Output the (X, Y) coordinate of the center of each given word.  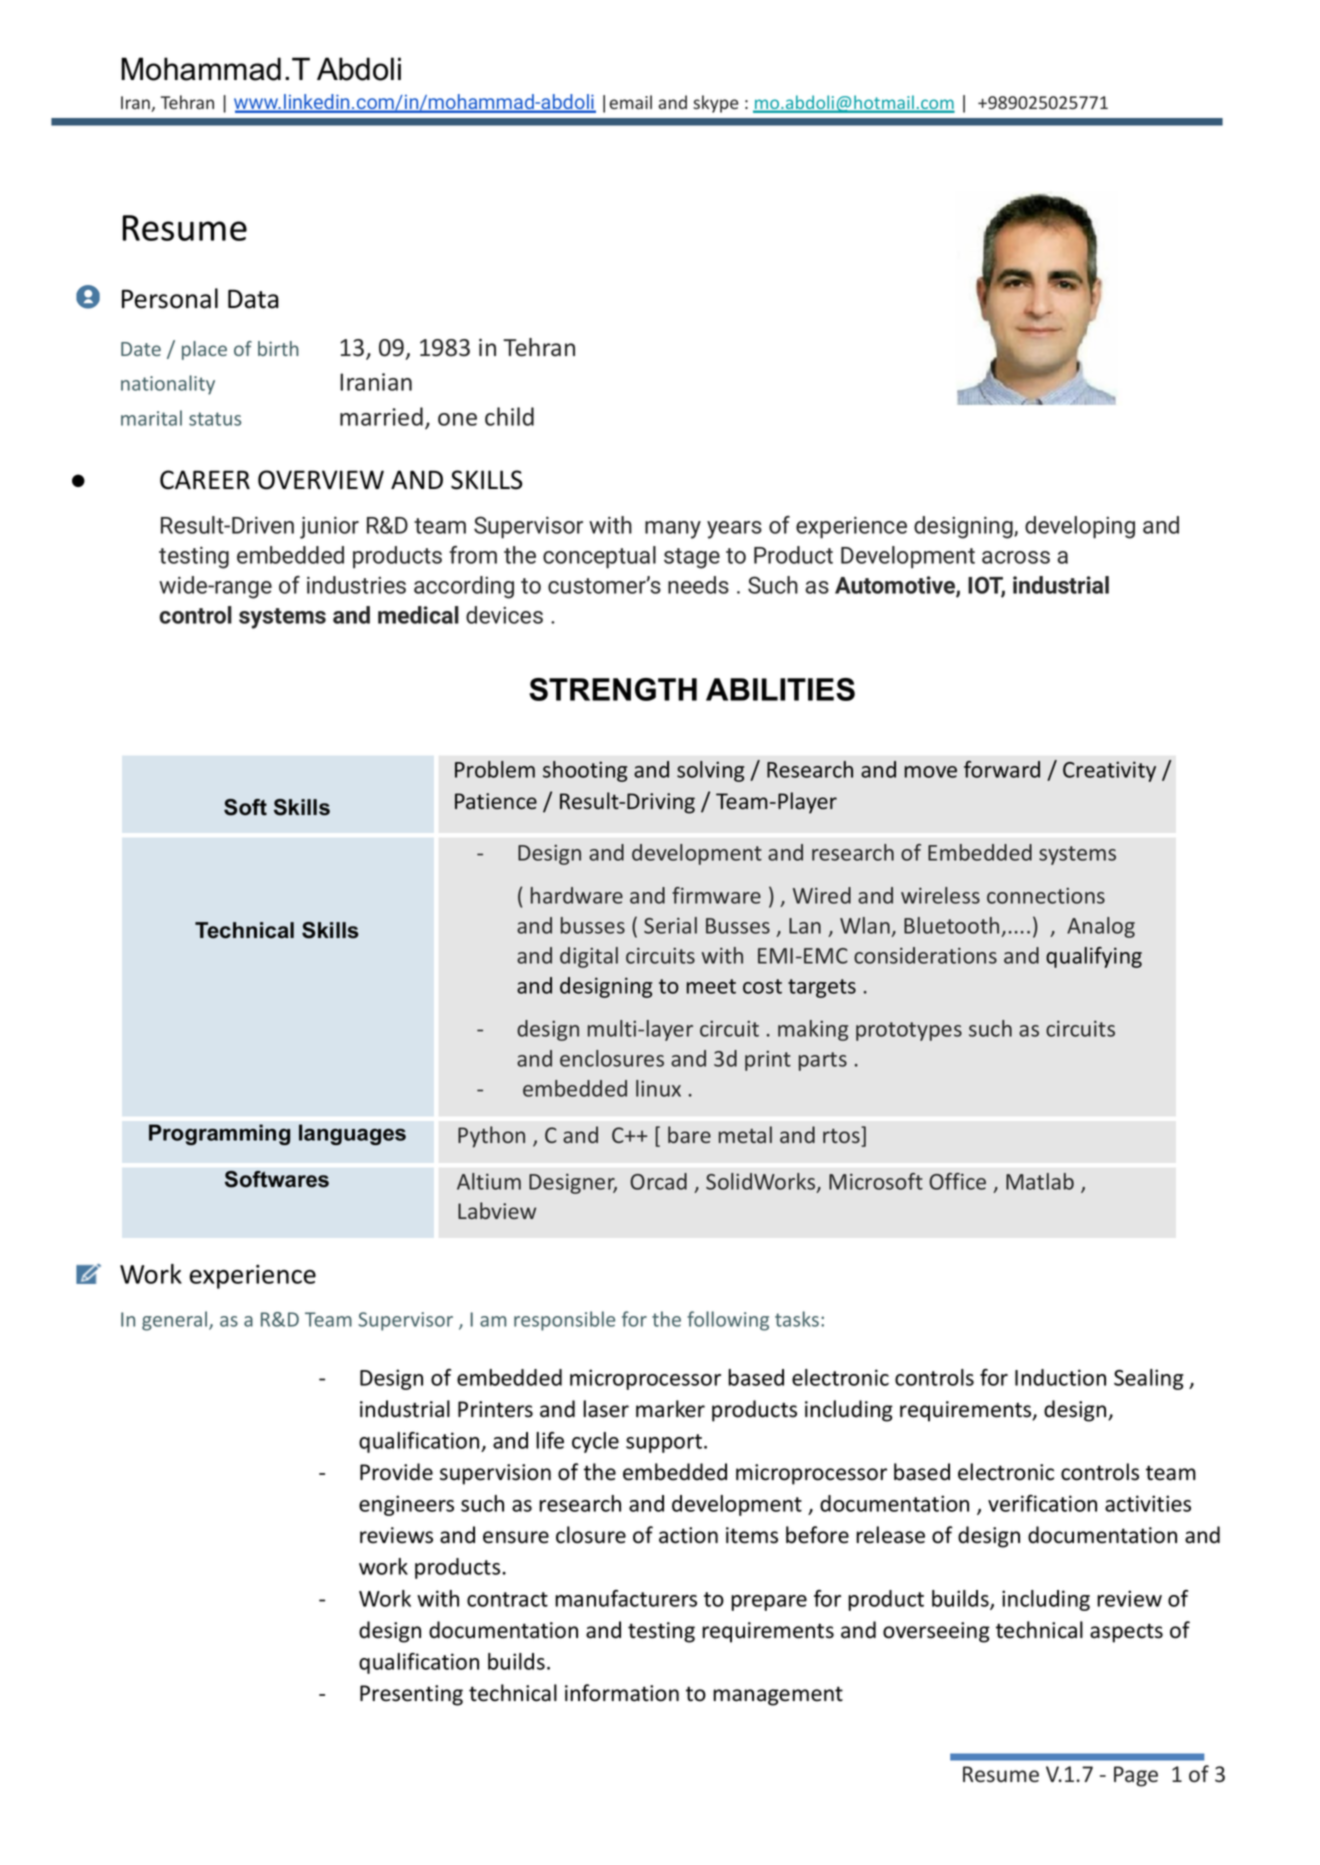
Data (253, 299)
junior (329, 527)
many (673, 530)
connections (1046, 895)
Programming (219, 1134)
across (1016, 557)
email (630, 102)
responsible (564, 1321)
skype (716, 104)
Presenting (411, 1695)
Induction (1060, 1377)
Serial (670, 925)
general (174, 1321)
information (622, 1693)
